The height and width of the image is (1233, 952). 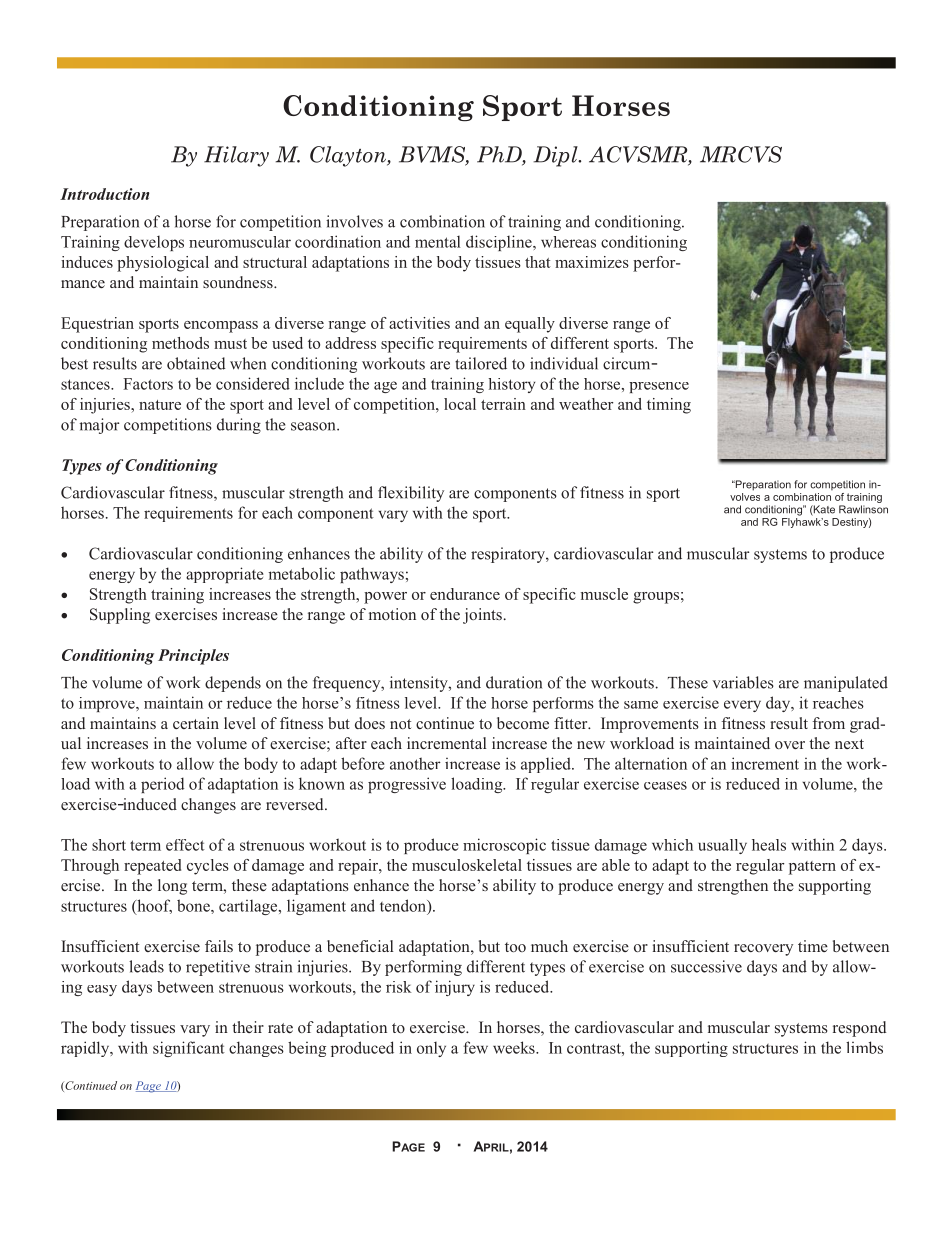 What do you see at coordinates (189, 1049) in the image?
I see `significant` at bounding box center [189, 1049].
